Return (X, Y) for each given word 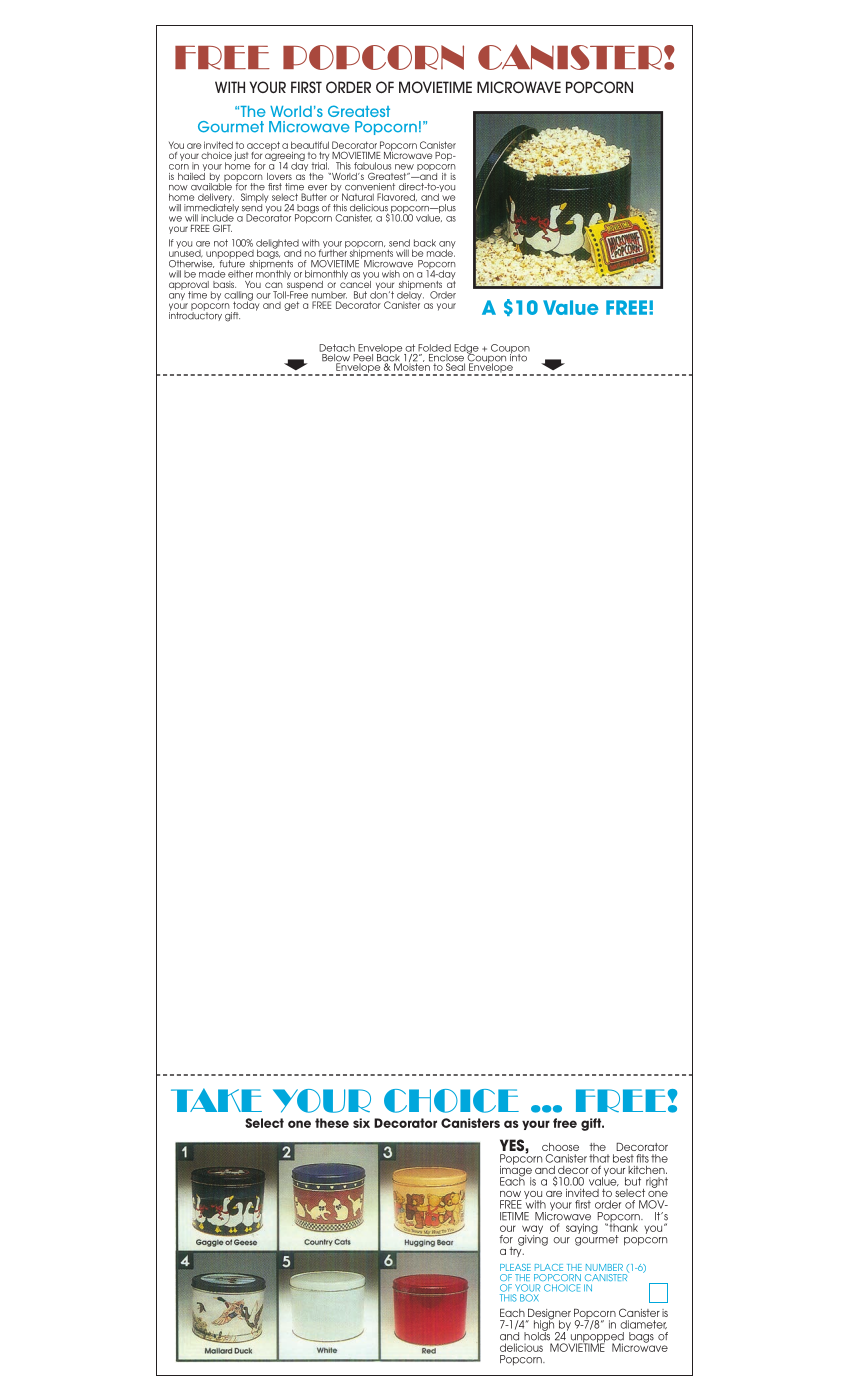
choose (560, 1147)
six (361, 1123)
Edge (466, 350)
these (332, 1123)
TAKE (216, 1100)
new (404, 167)
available (211, 186)
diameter (643, 1324)
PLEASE (515, 1267)
